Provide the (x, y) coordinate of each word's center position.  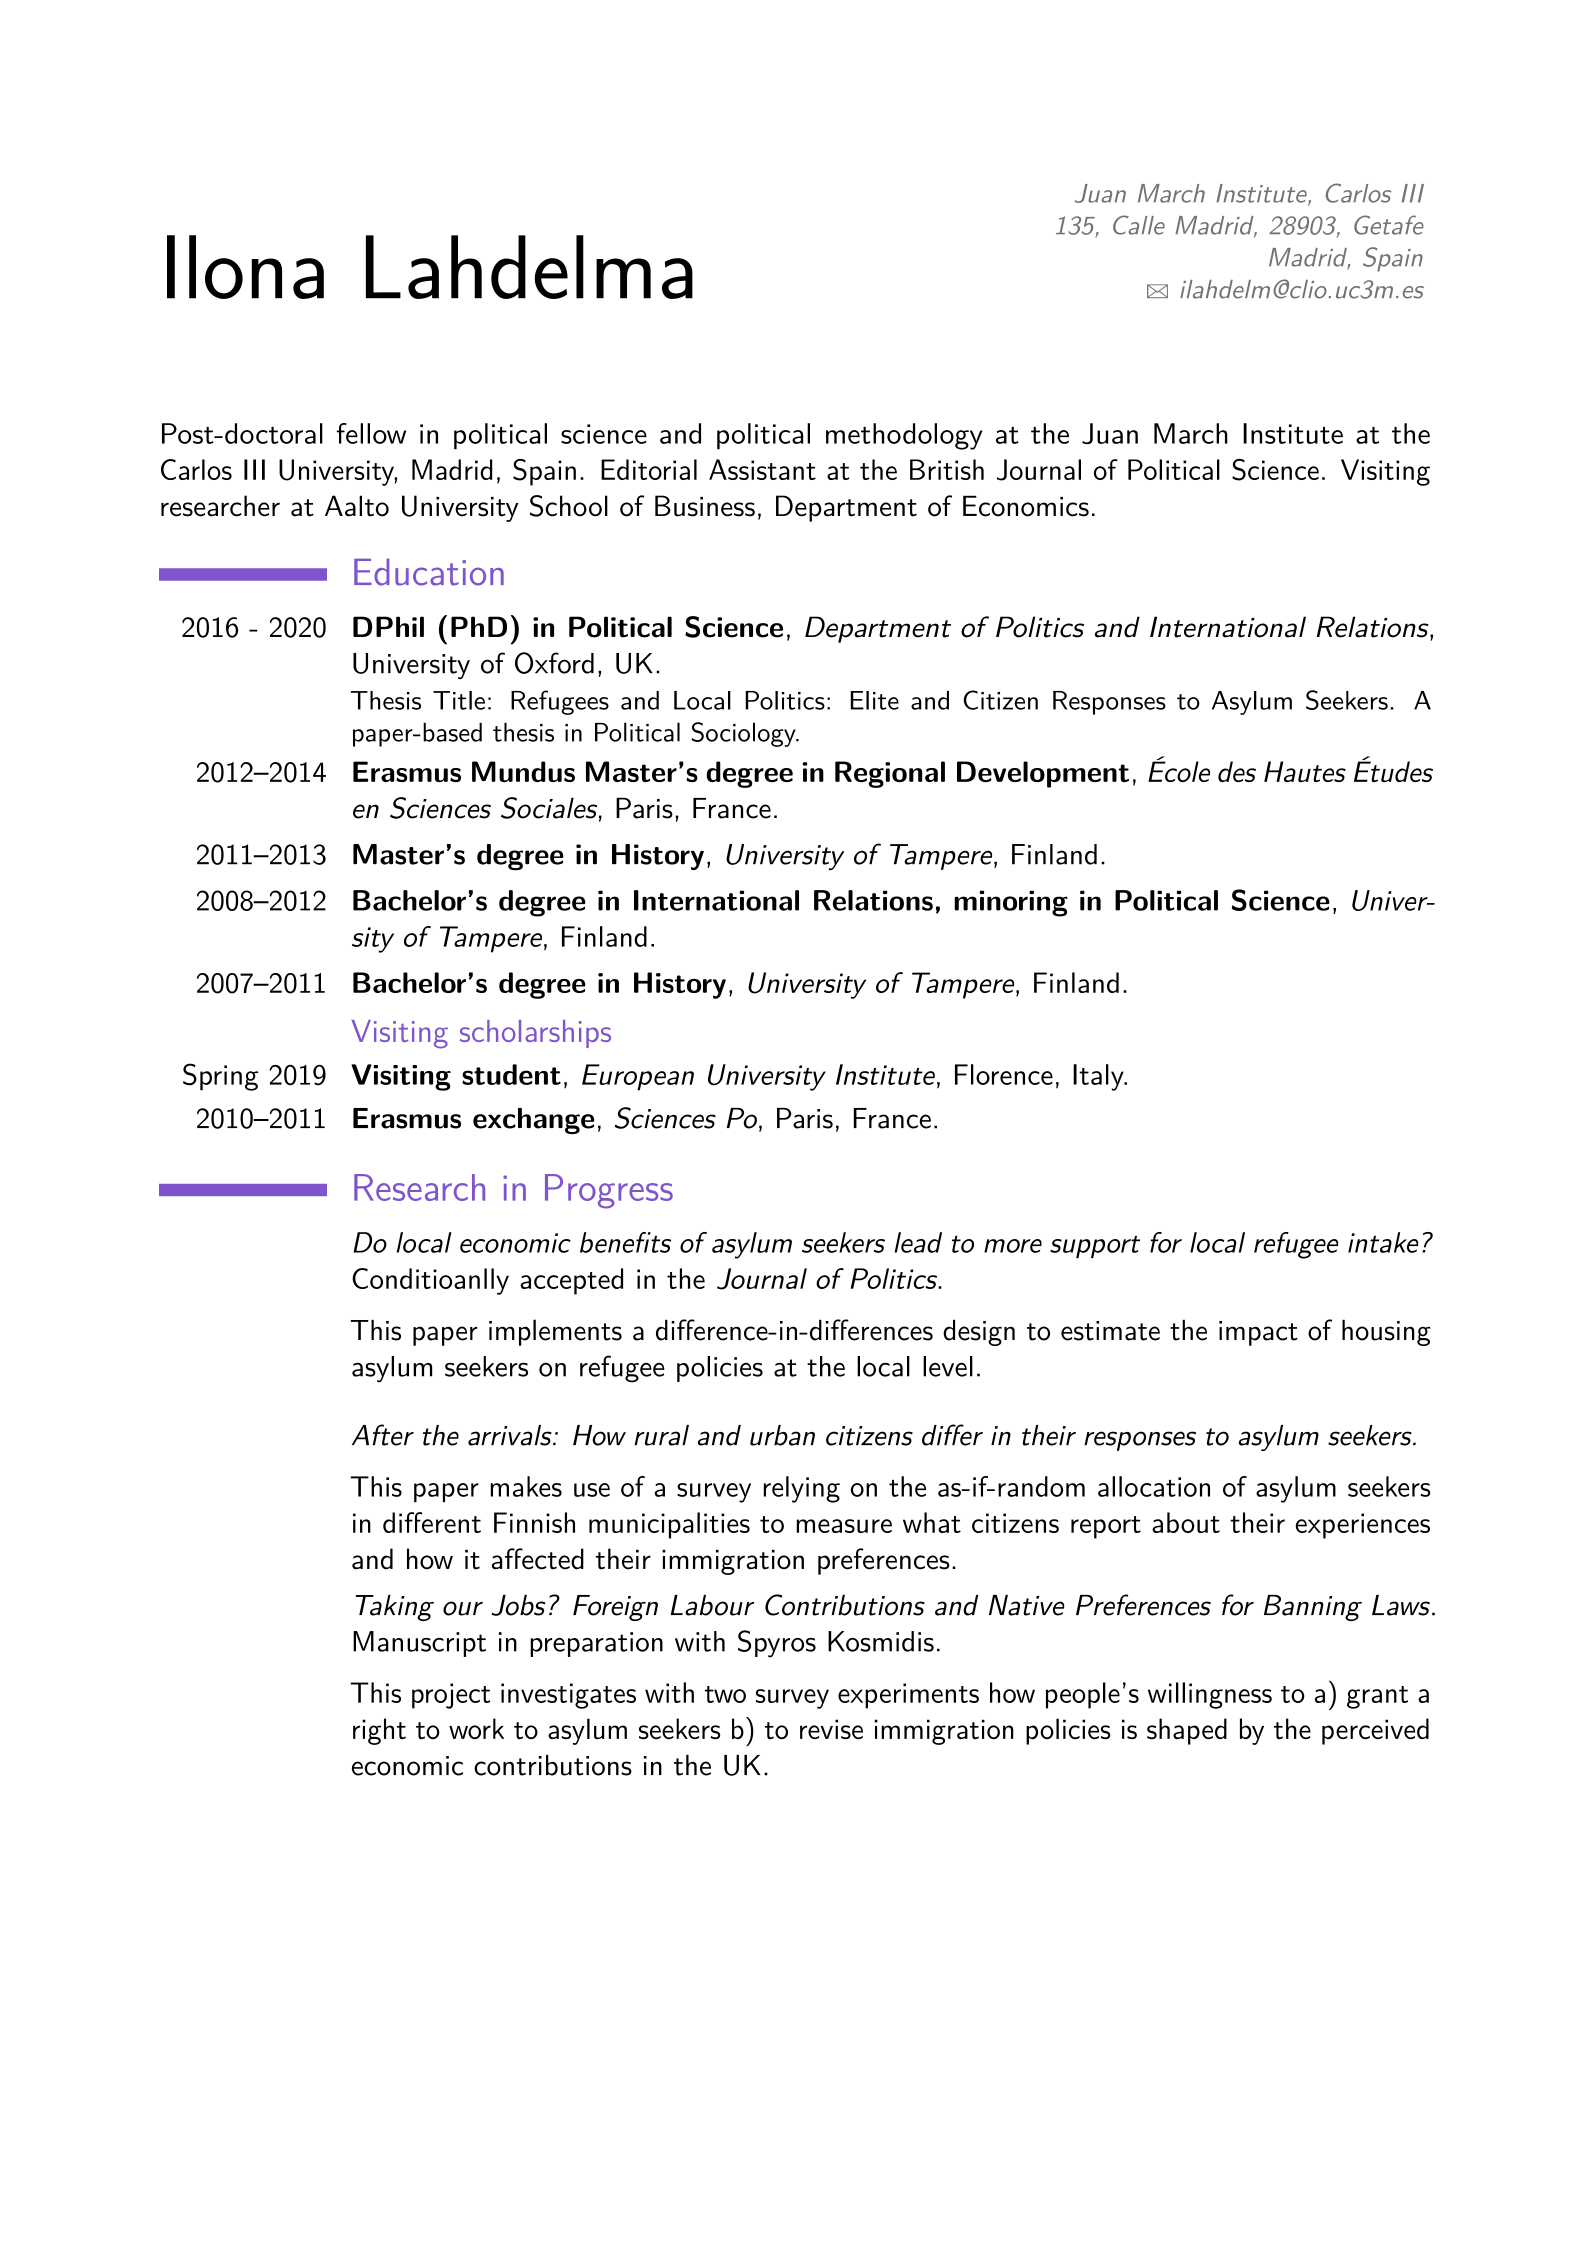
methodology (904, 436)
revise (831, 1729)
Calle (1139, 225)
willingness (1210, 1695)
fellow (371, 433)
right (379, 1731)
